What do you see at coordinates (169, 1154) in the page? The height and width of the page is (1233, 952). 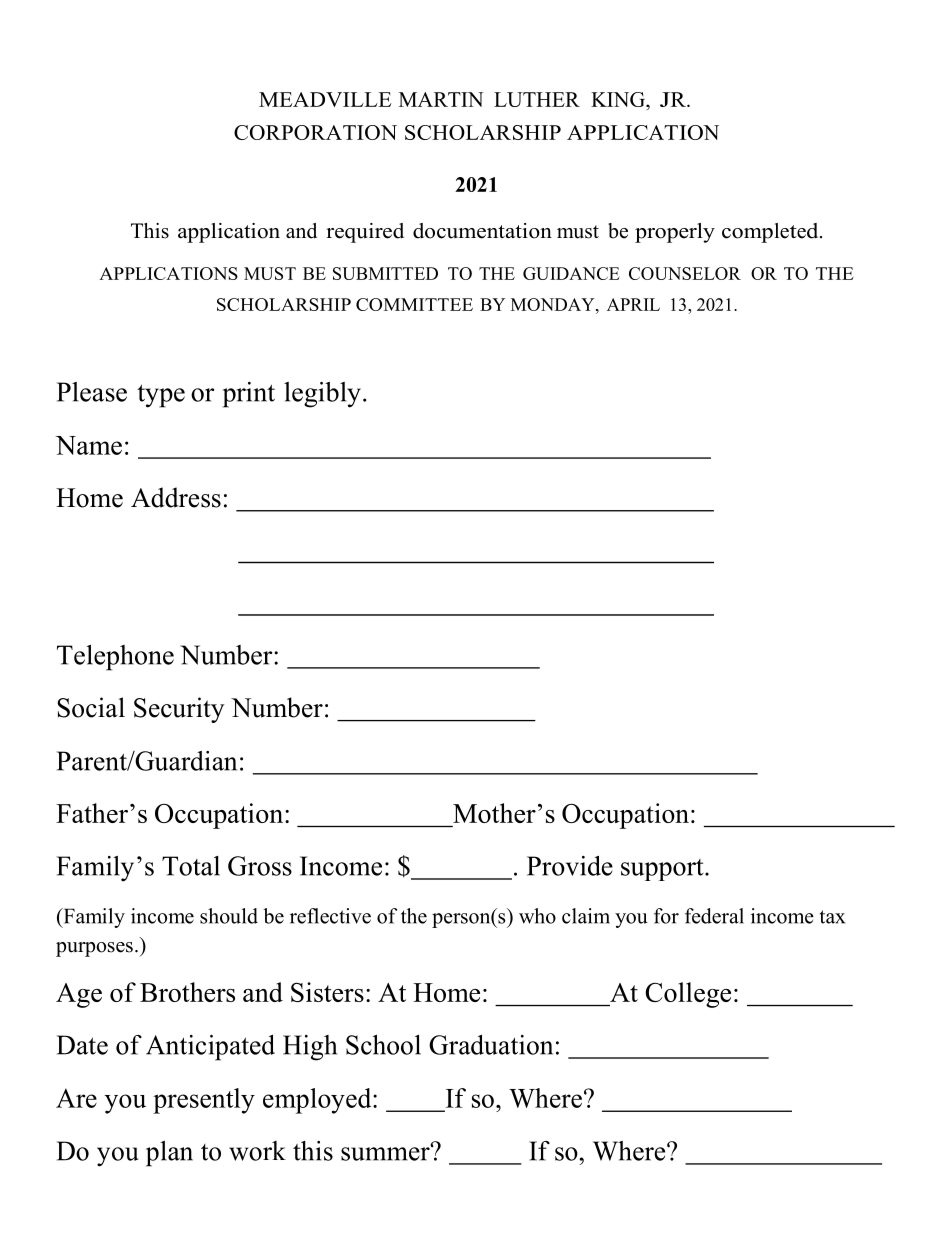 I see `plan` at bounding box center [169, 1154].
